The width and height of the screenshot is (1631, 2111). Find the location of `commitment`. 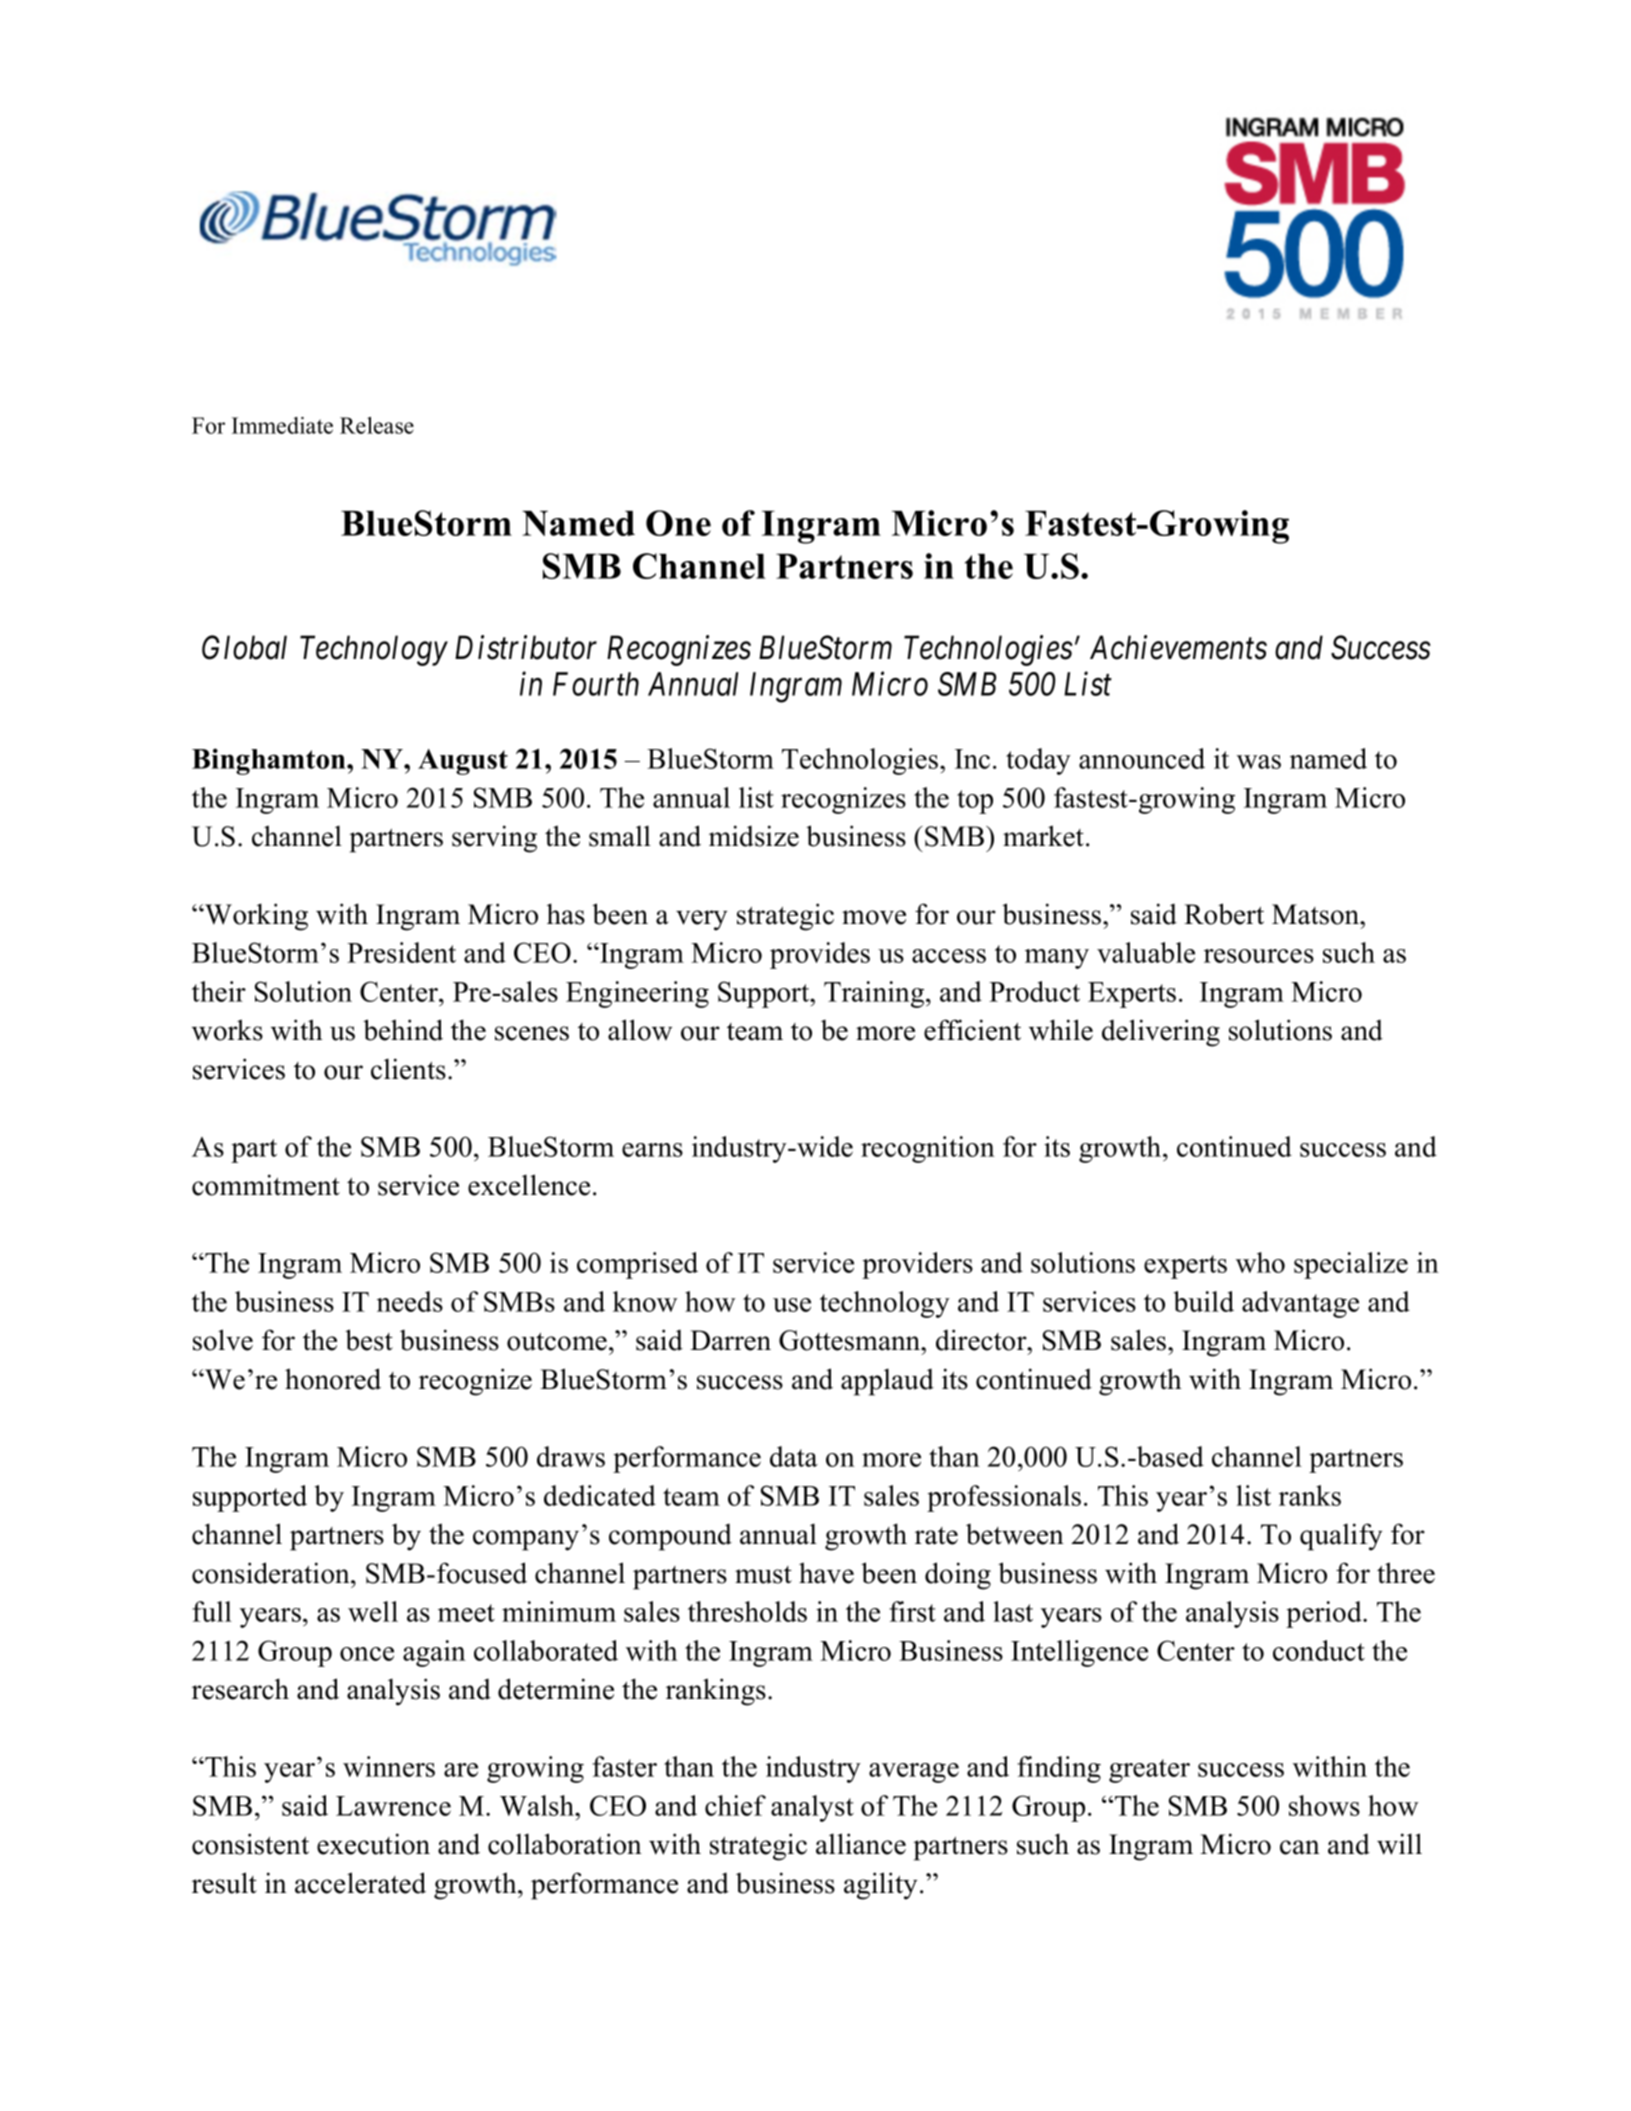

commitment is located at coordinates (266, 1185).
